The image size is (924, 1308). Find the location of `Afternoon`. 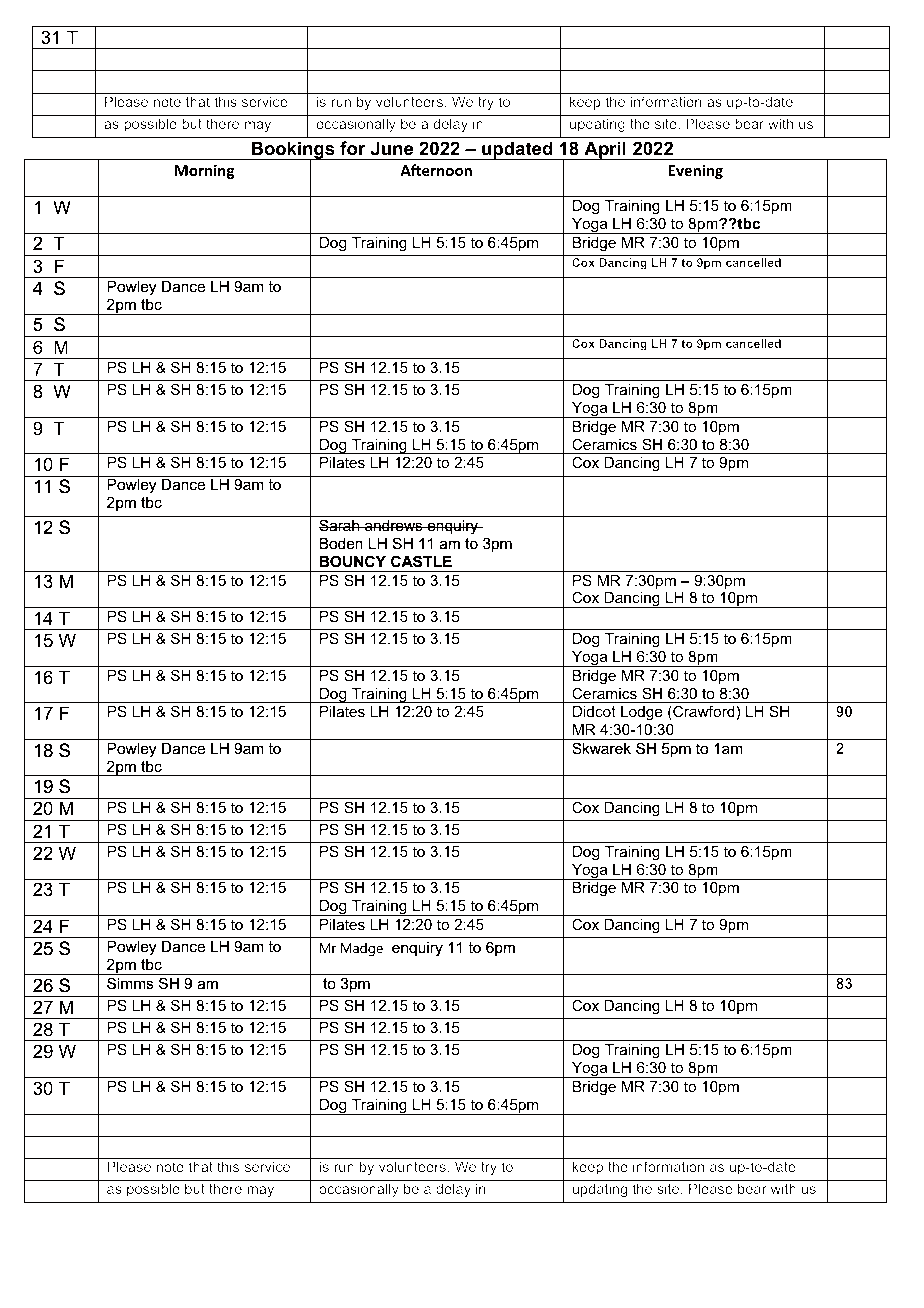

Afternoon is located at coordinates (436, 170).
